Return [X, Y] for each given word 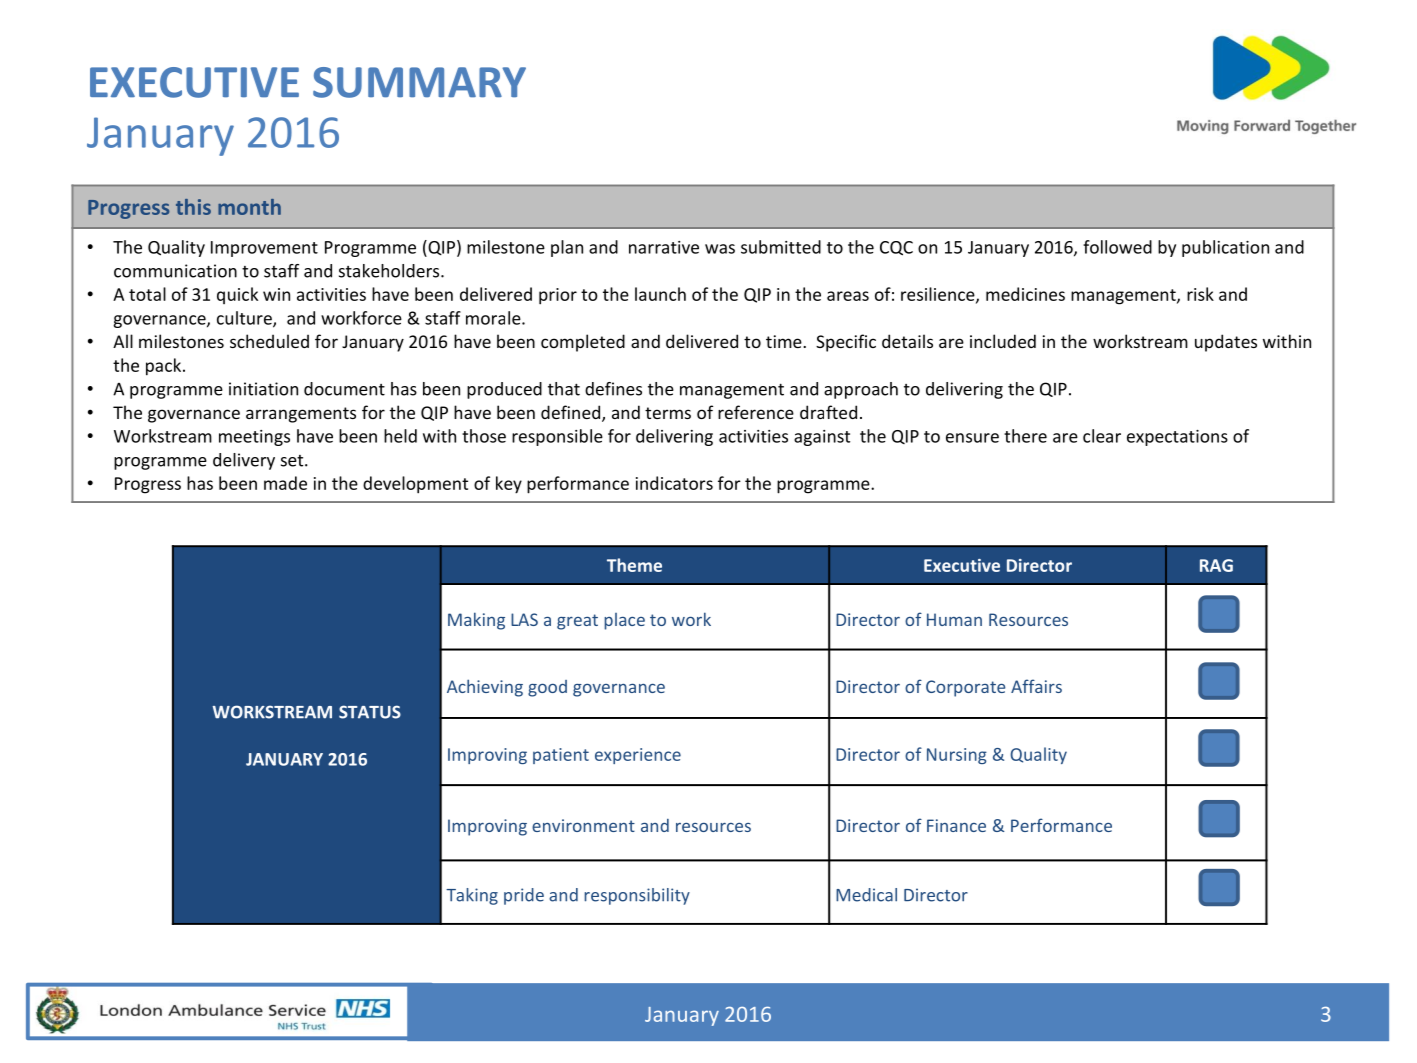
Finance [956, 825]
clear [1102, 436]
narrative [664, 247]
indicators [674, 483]
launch [660, 294]
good [547, 688]
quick [237, 295]
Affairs [1036, 686]
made [285, 483]
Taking [472, 896]
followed [1117, 247]
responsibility [637, 896]
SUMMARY [419, 82]
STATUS [370, 712]
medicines [1025, 294]
